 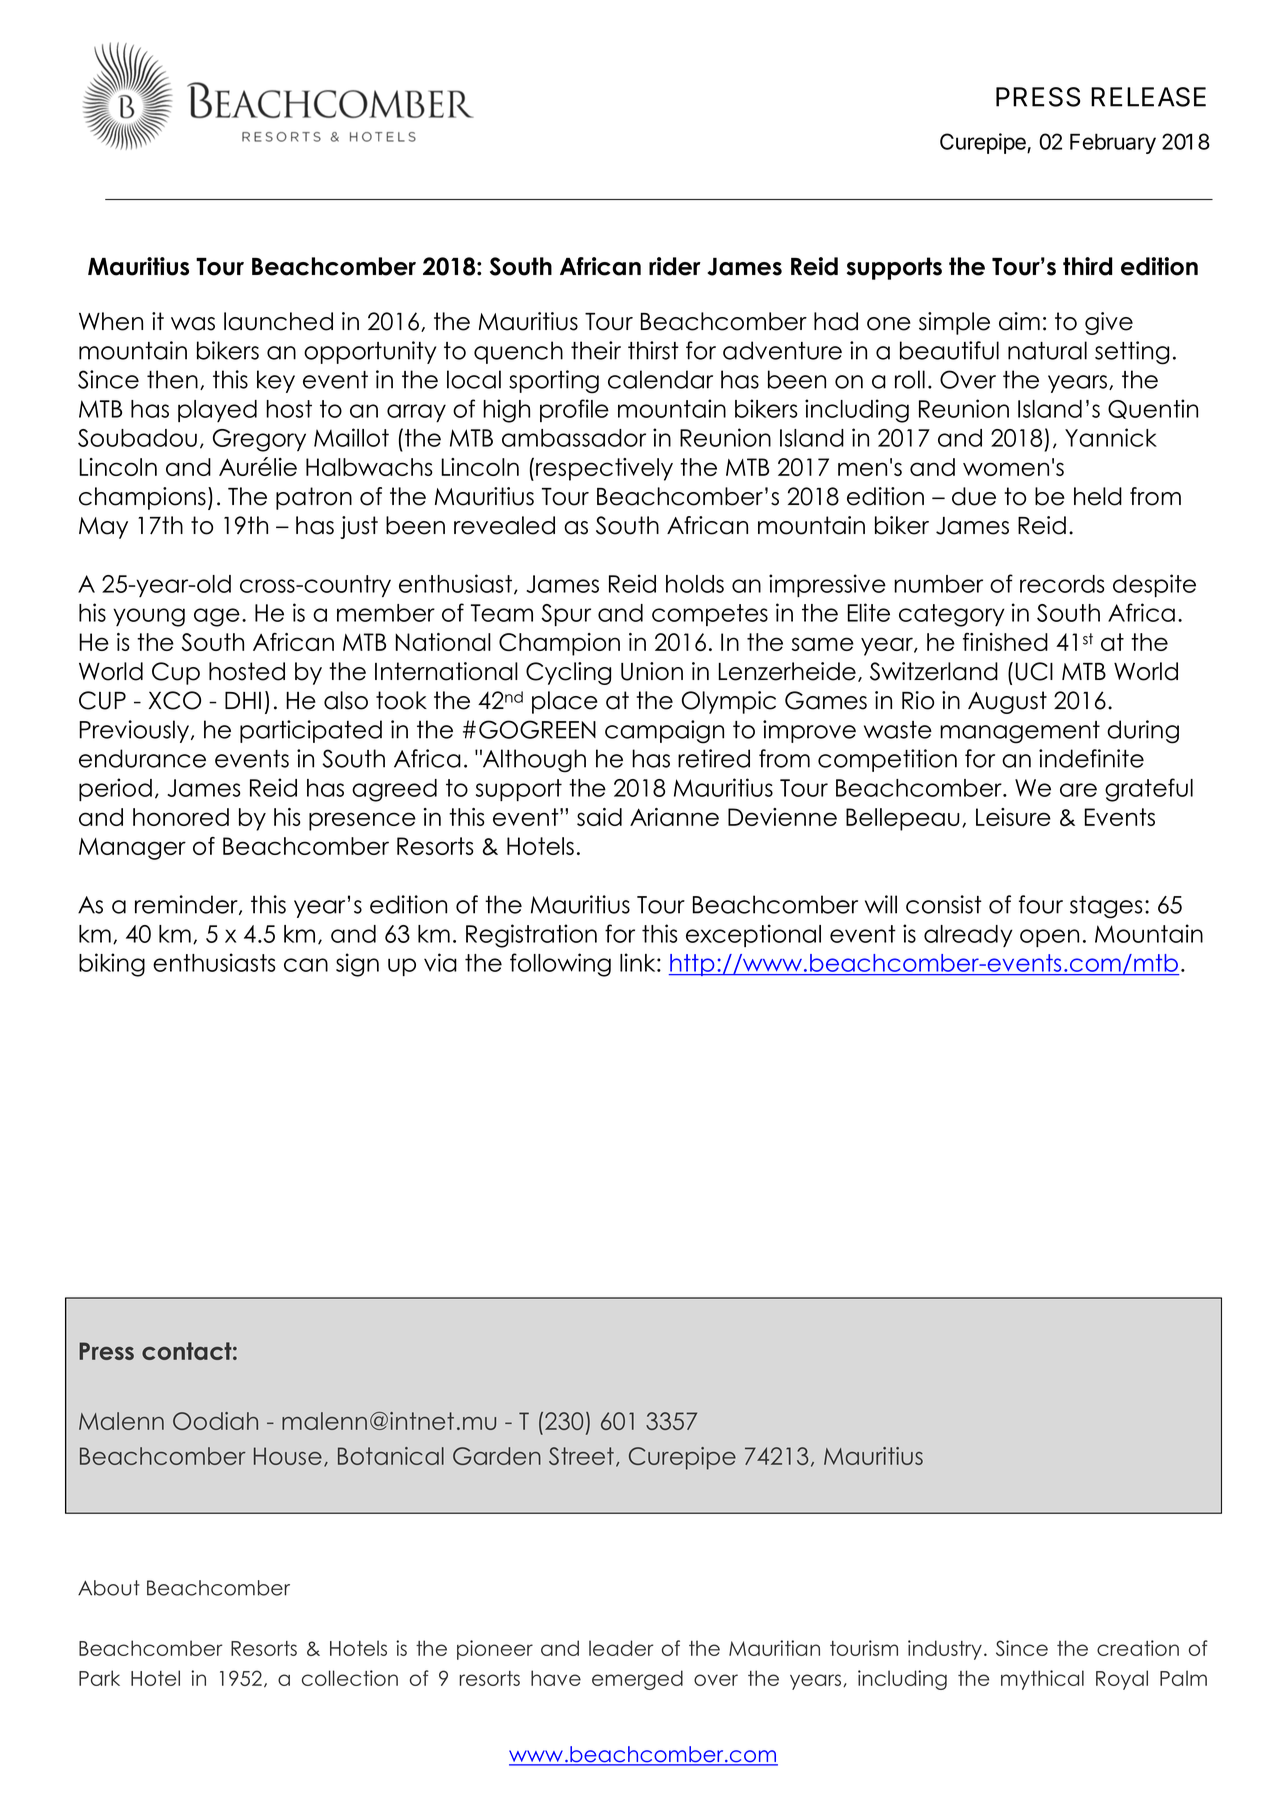 What do you see at coordinates (581, 1456) in the document?
I see `Street` at bounding box center [581, 1456].
